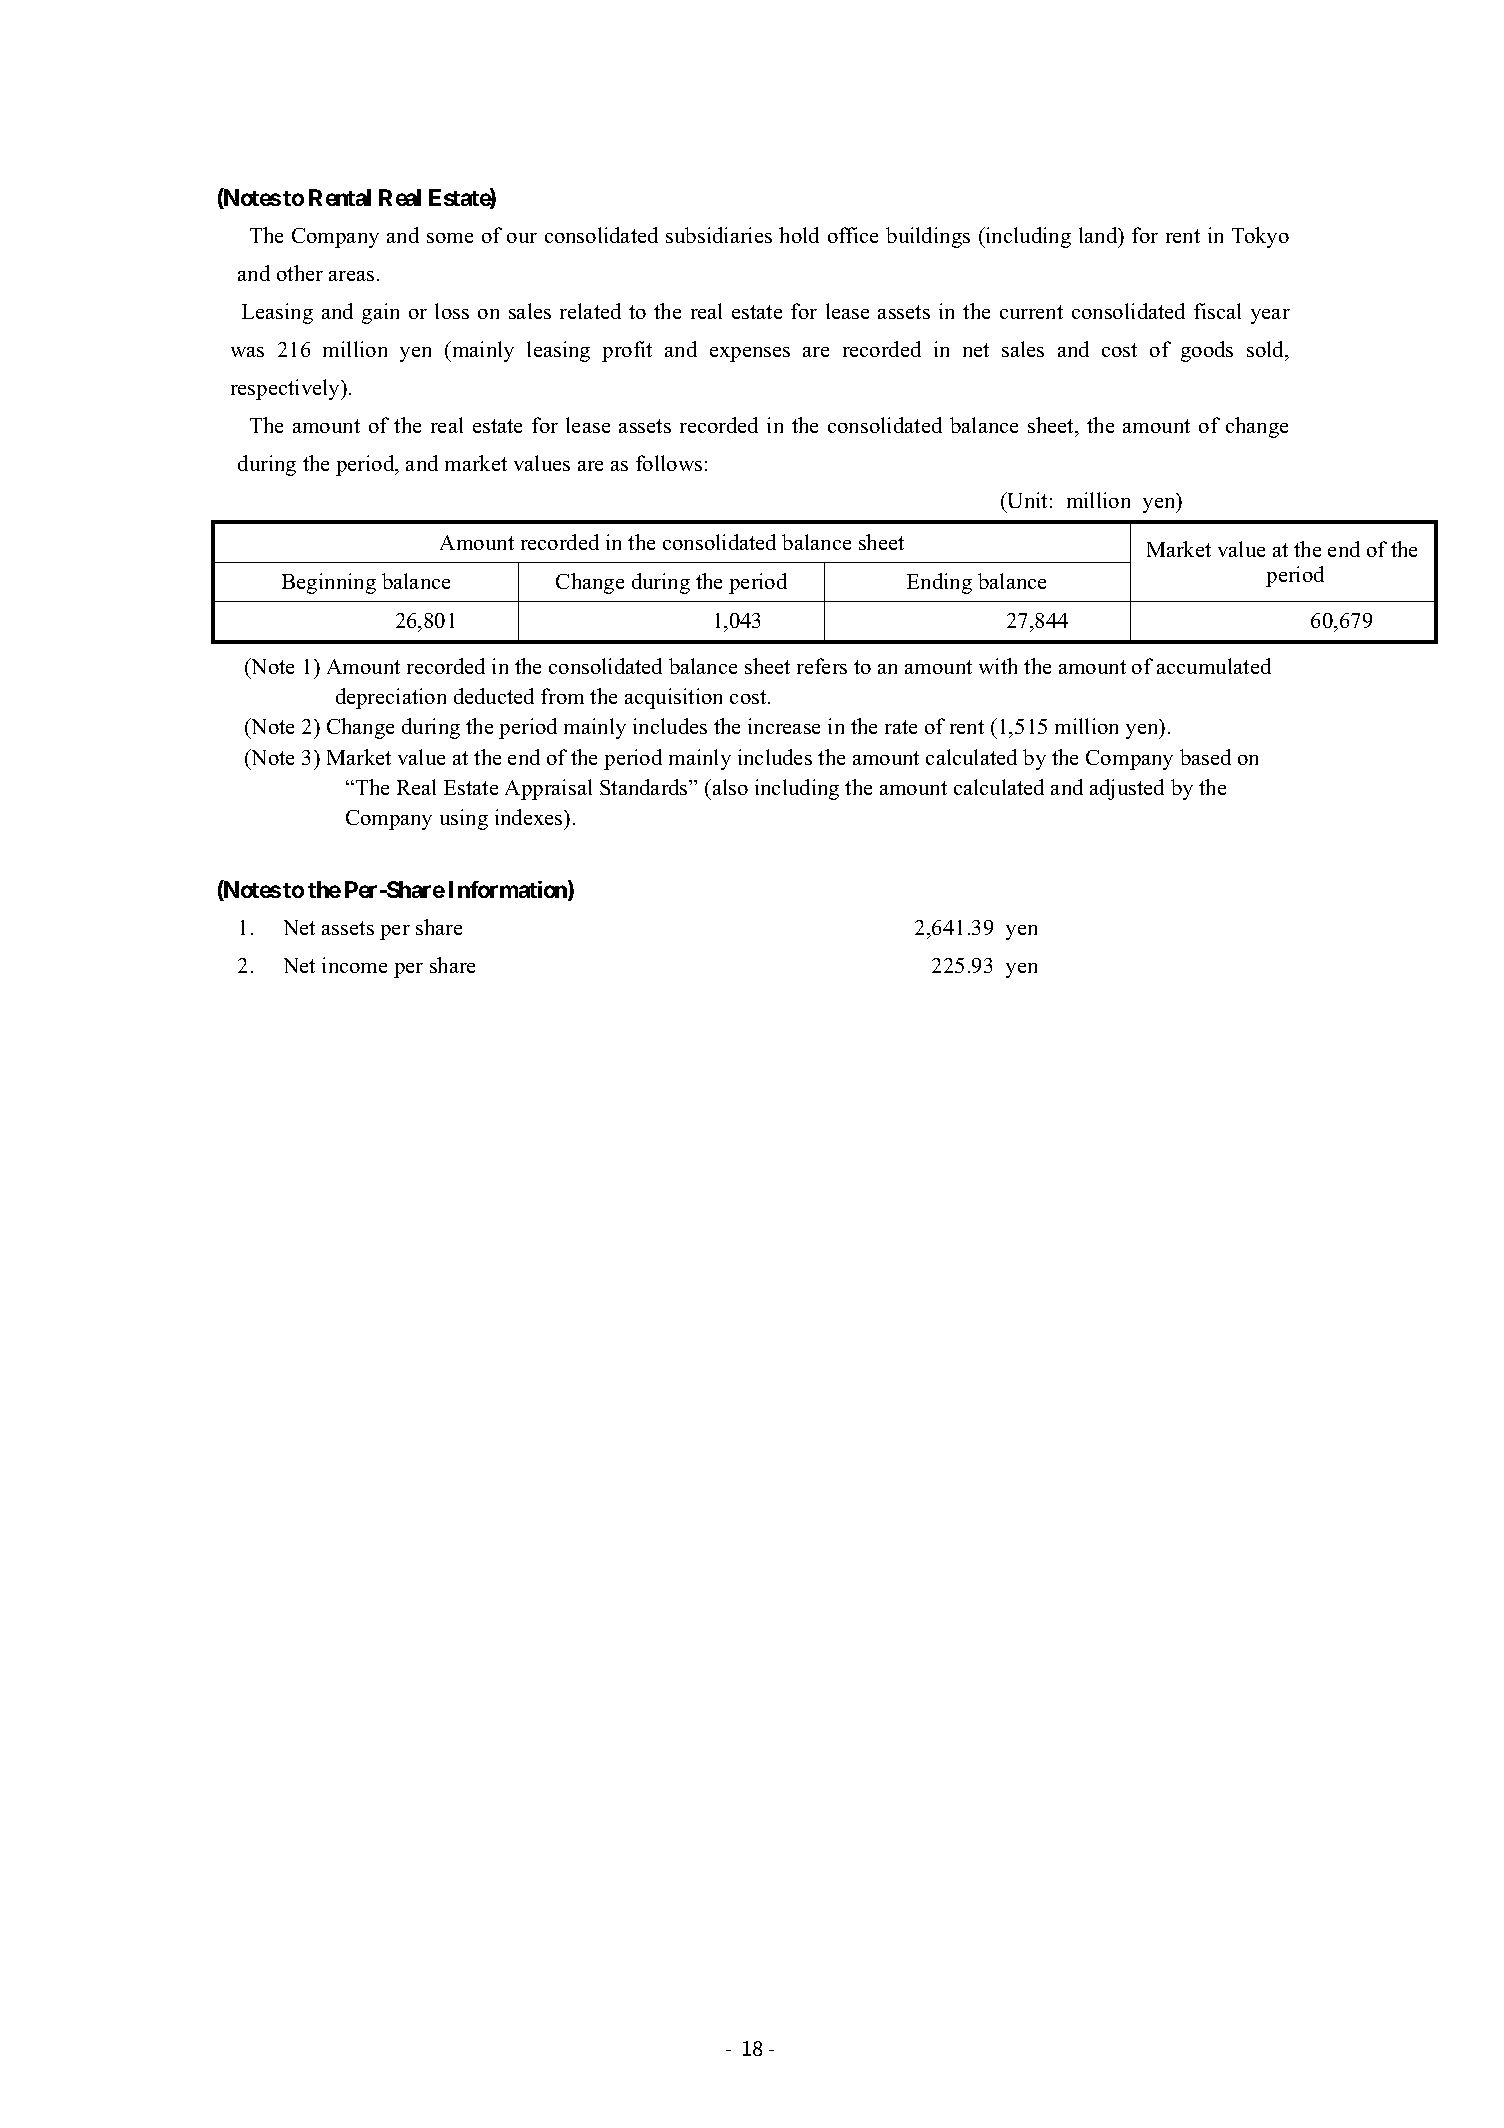 Image resolution: width=1504 pixels, height=2128 pixels. Describe the element at coordinates (1099, 235) in the screenshot. I see `land` at that location.
